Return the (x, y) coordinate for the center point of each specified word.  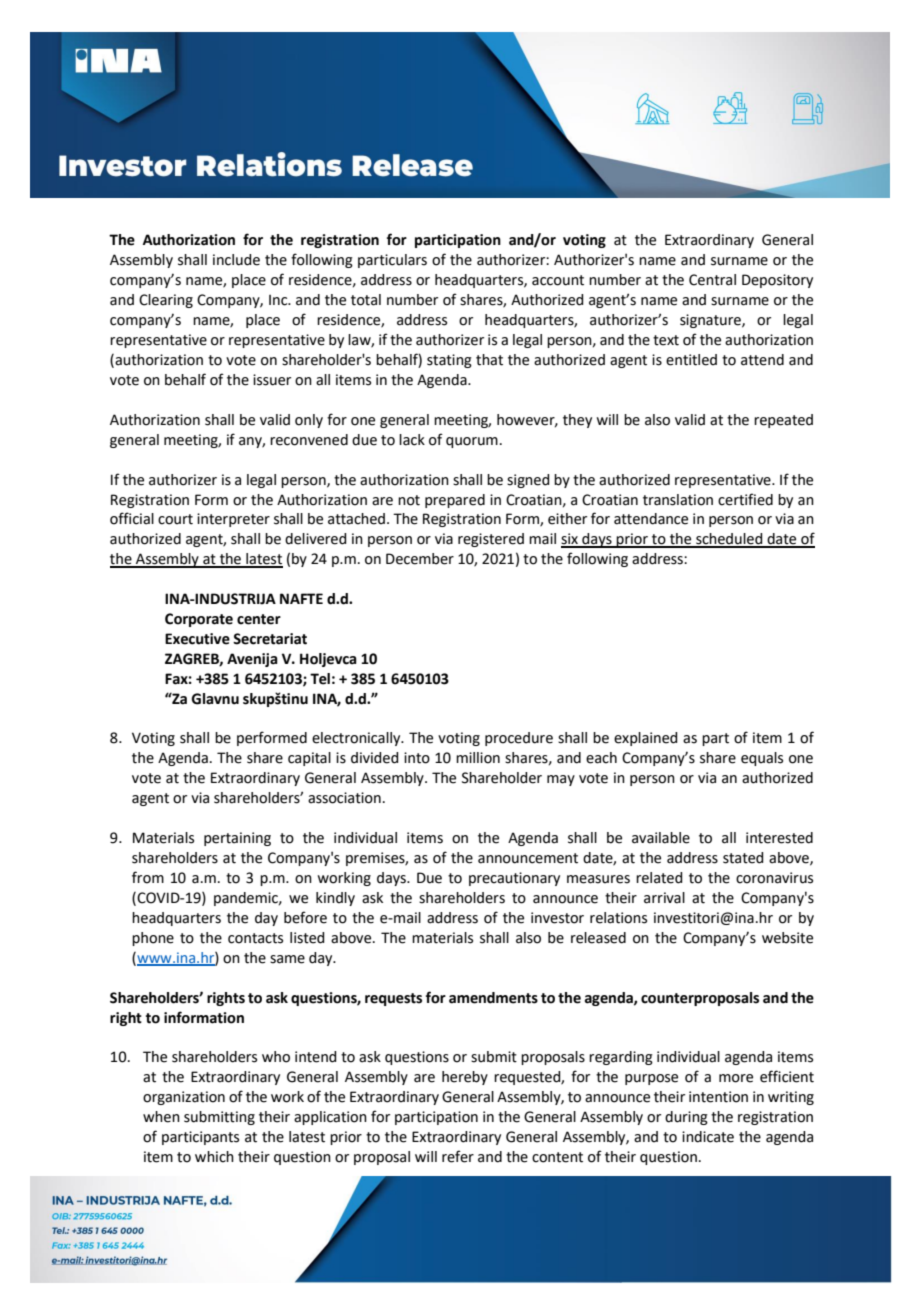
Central (712, 280)
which (214, 1157)
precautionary (514, 879)
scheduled (729, 540)
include (236, 260)
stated (743, 858)
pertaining (237, 839)
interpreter (233, 520)
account (558, 280)
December (420, 559)
